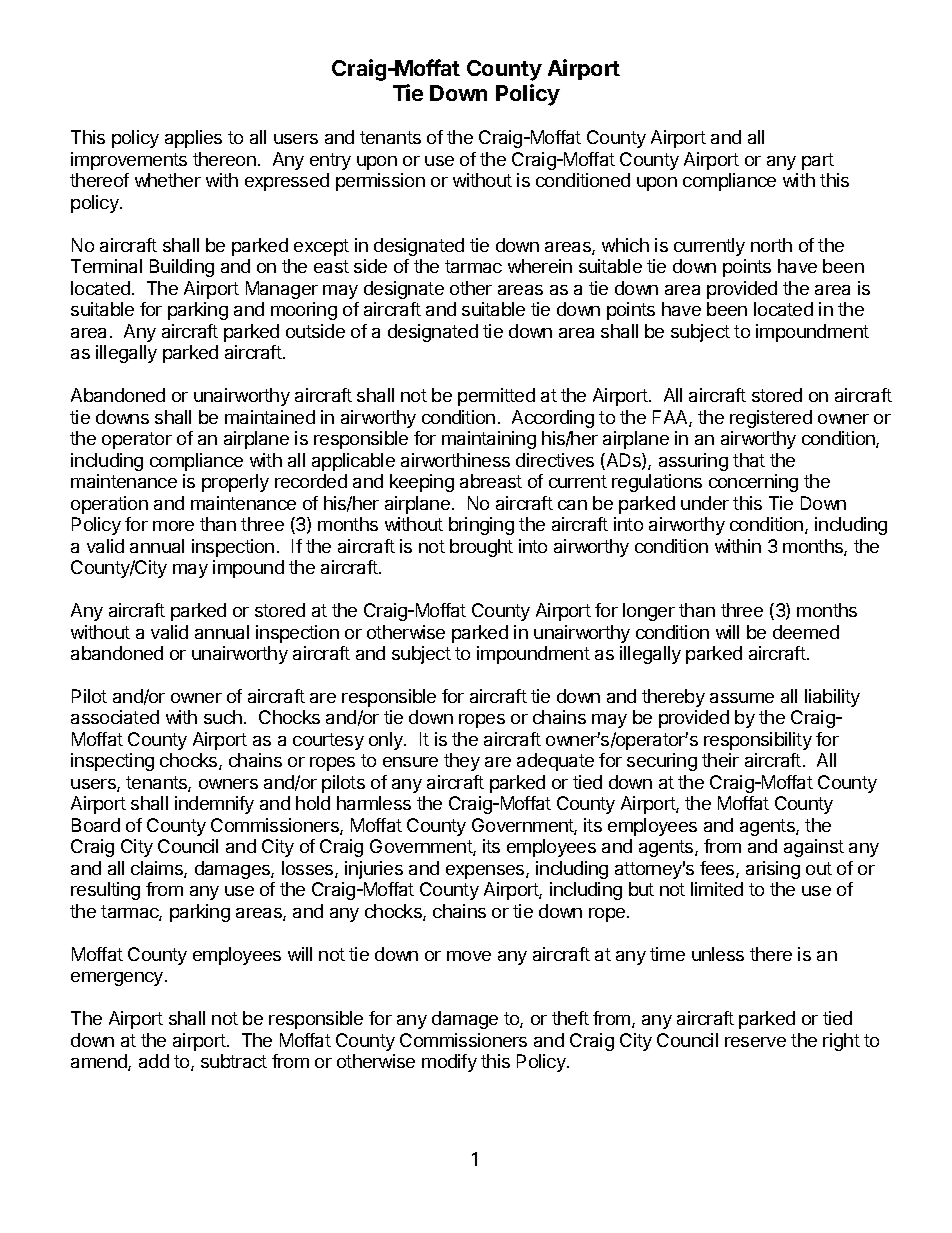  What do you see at coordinates (168, 180) in the document?
I see `whether` at bounding box center [168, 180].
